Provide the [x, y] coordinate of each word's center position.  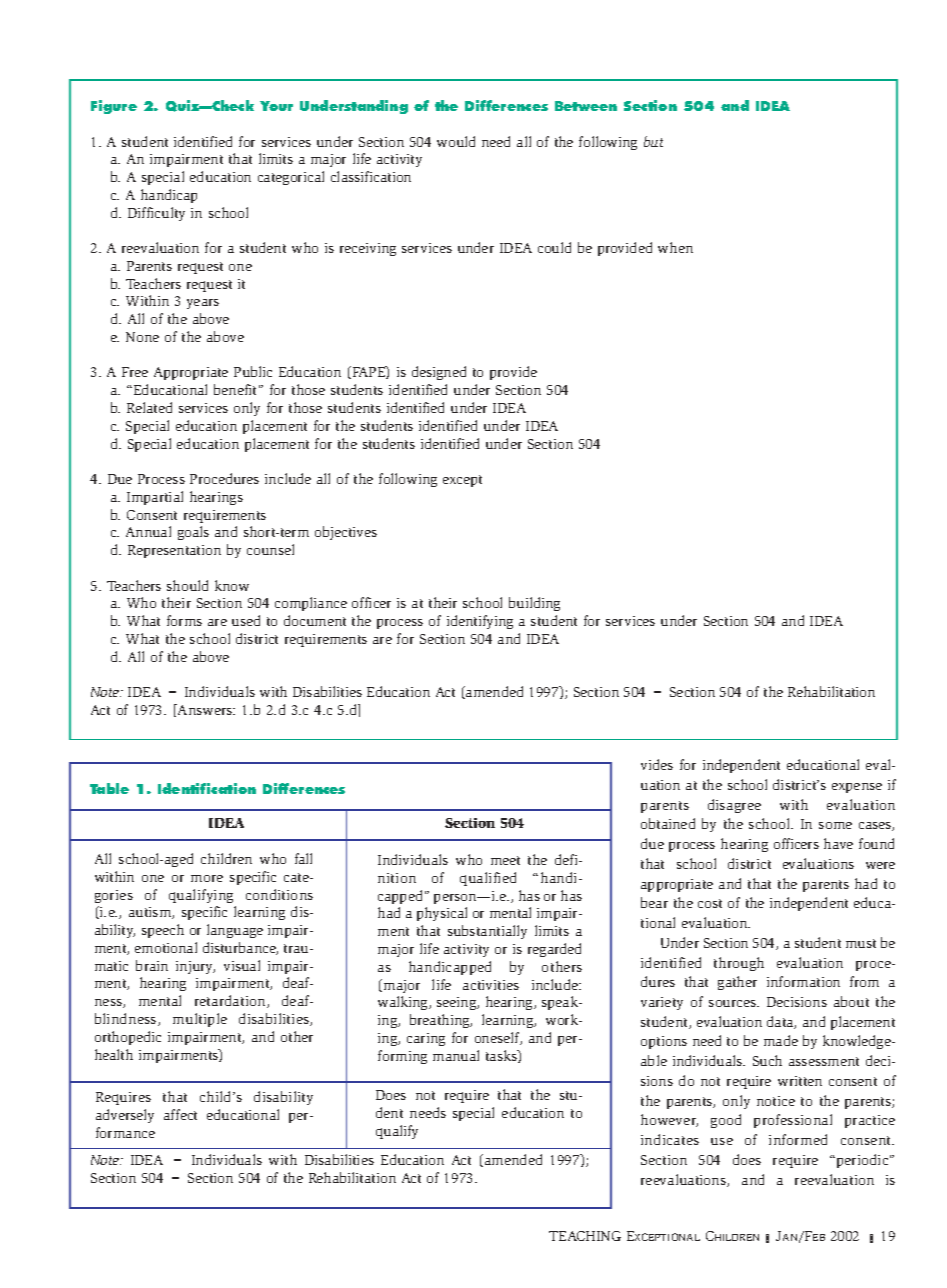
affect [180, 1114]
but [653, 141]
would [456, 141]
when [675, 247]
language [235, 931]
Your [276, 106]
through [739, 964]
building [534, 604]
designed [439, 373]
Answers [205, 709]
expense [857, 788]
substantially [487, 932]
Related [149, 407]
